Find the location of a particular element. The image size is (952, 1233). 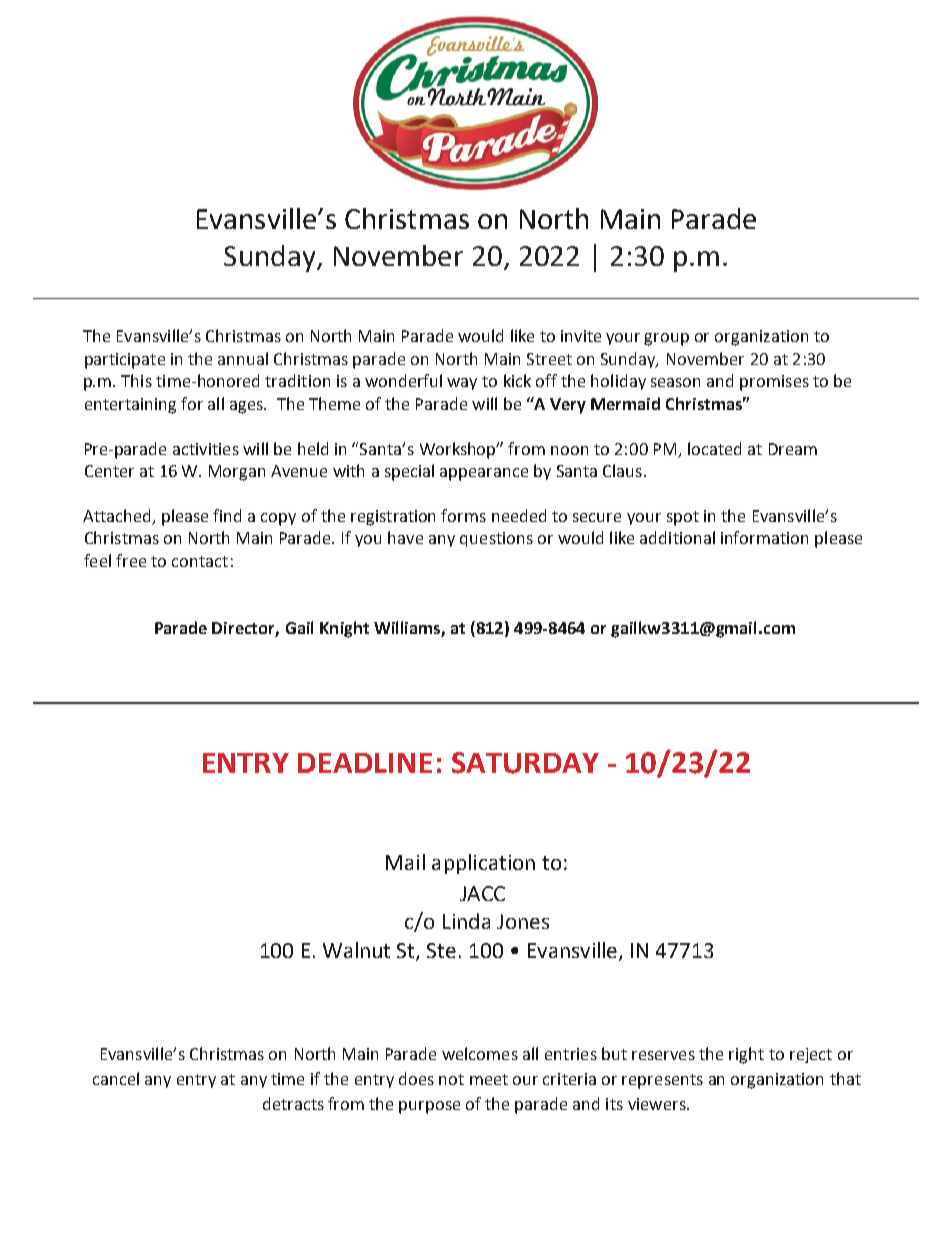

contact is located at coordinates (200, 561).
